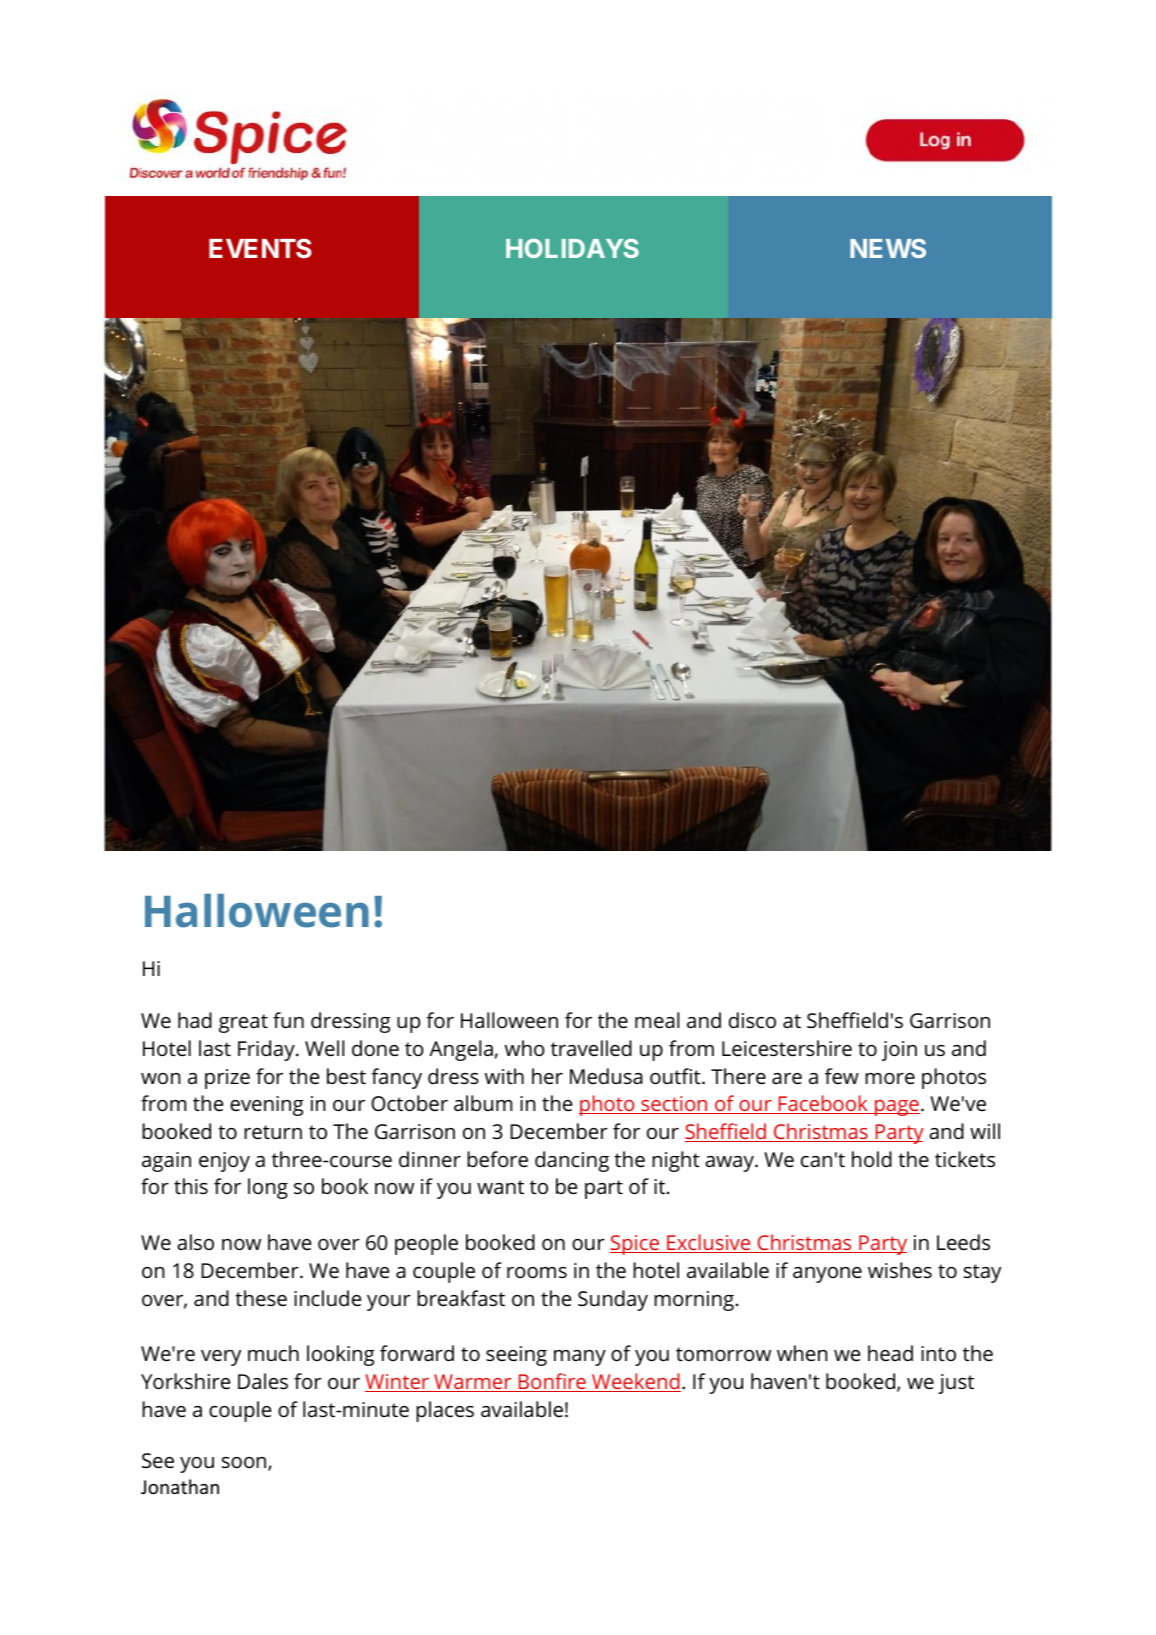 This image has width=1156, height=1635. What do you see at coordinates (657, 1020) in the image?
I see `meal` at bounding box center [657, 1020].
